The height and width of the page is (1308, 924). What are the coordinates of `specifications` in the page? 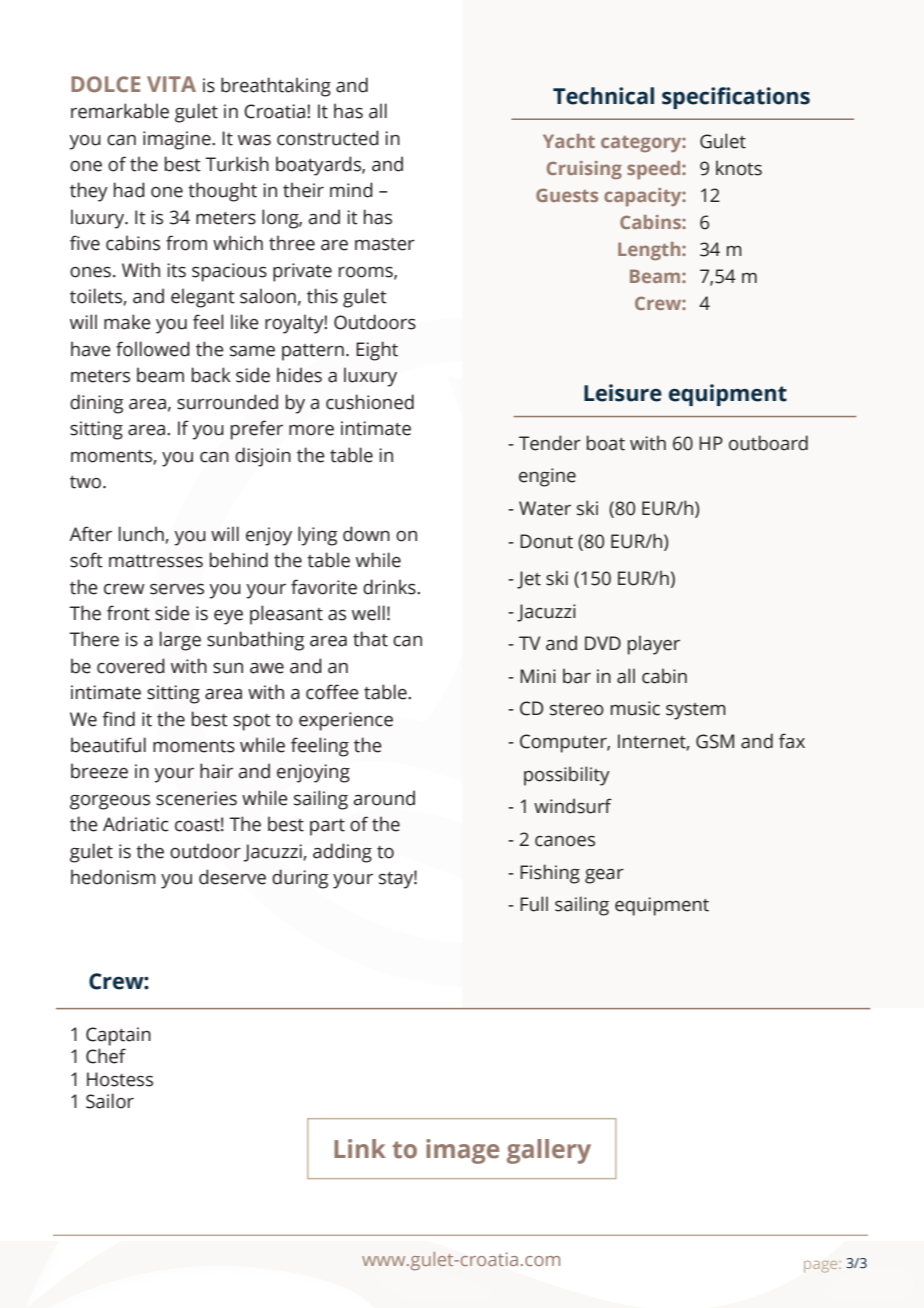 It's located at (736, 98).
